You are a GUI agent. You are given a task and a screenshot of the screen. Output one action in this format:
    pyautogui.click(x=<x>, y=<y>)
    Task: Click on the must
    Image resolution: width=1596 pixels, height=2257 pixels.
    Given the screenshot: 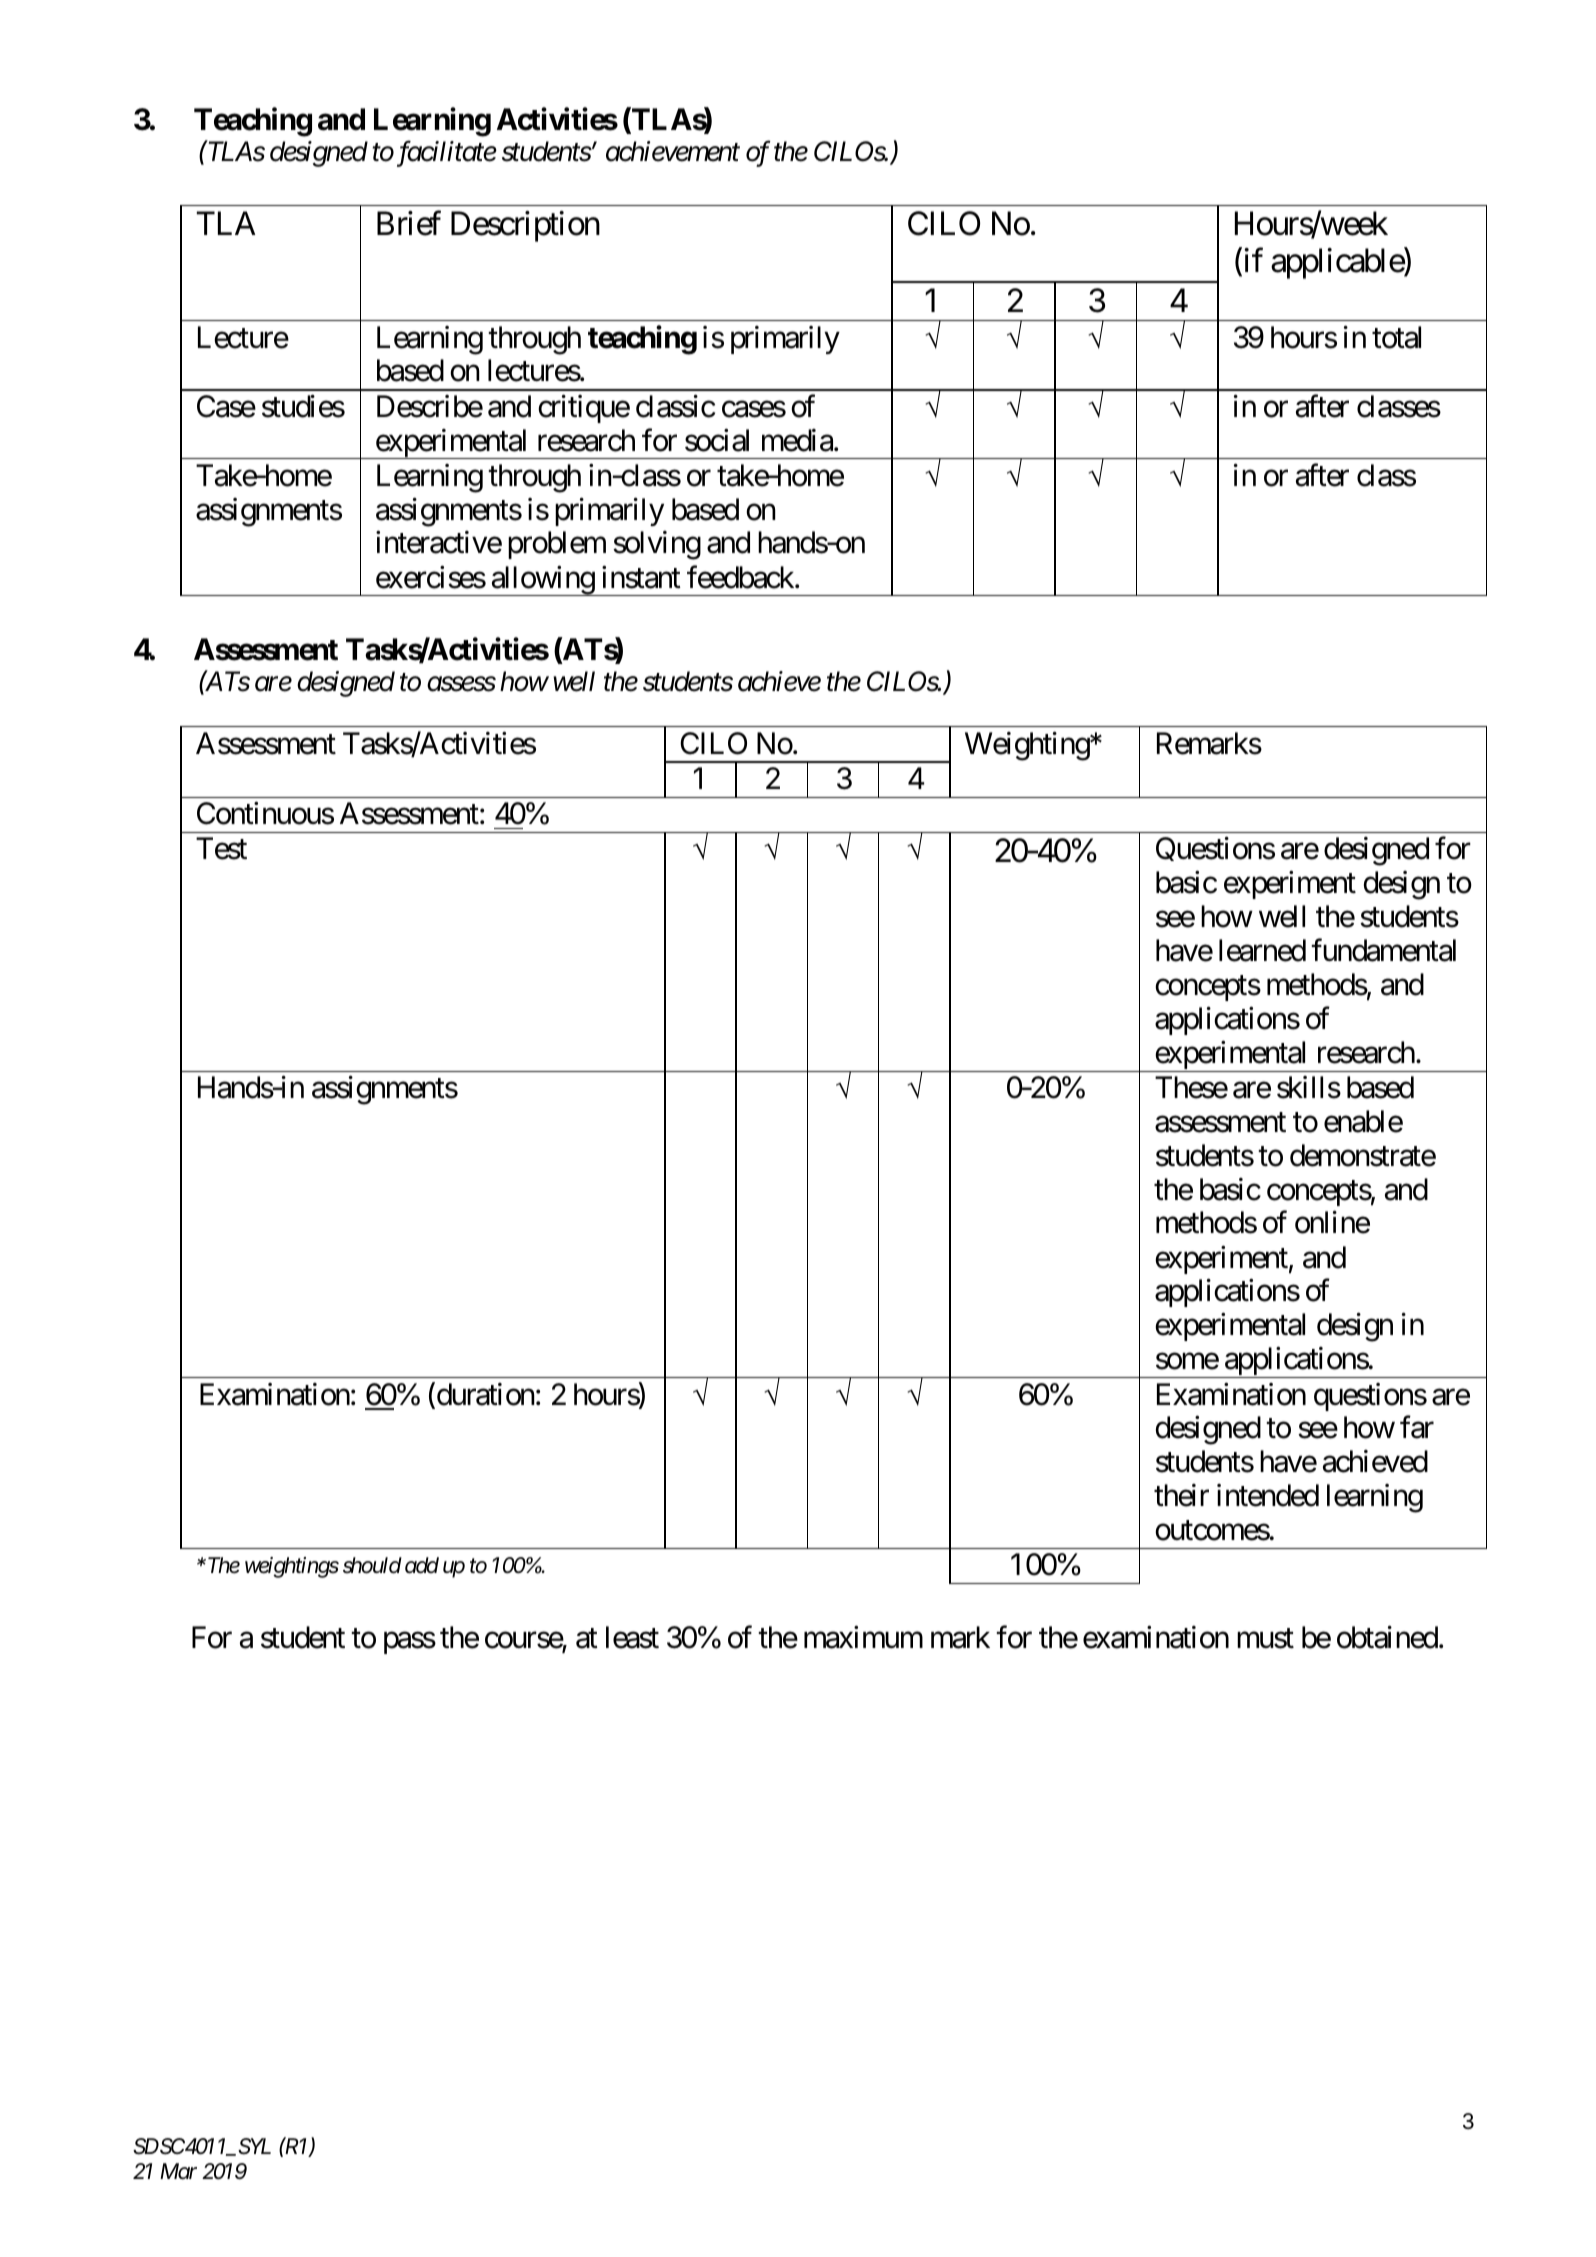 What is the action you would take?
    pyautogui.click(x=1265, y=1638)
